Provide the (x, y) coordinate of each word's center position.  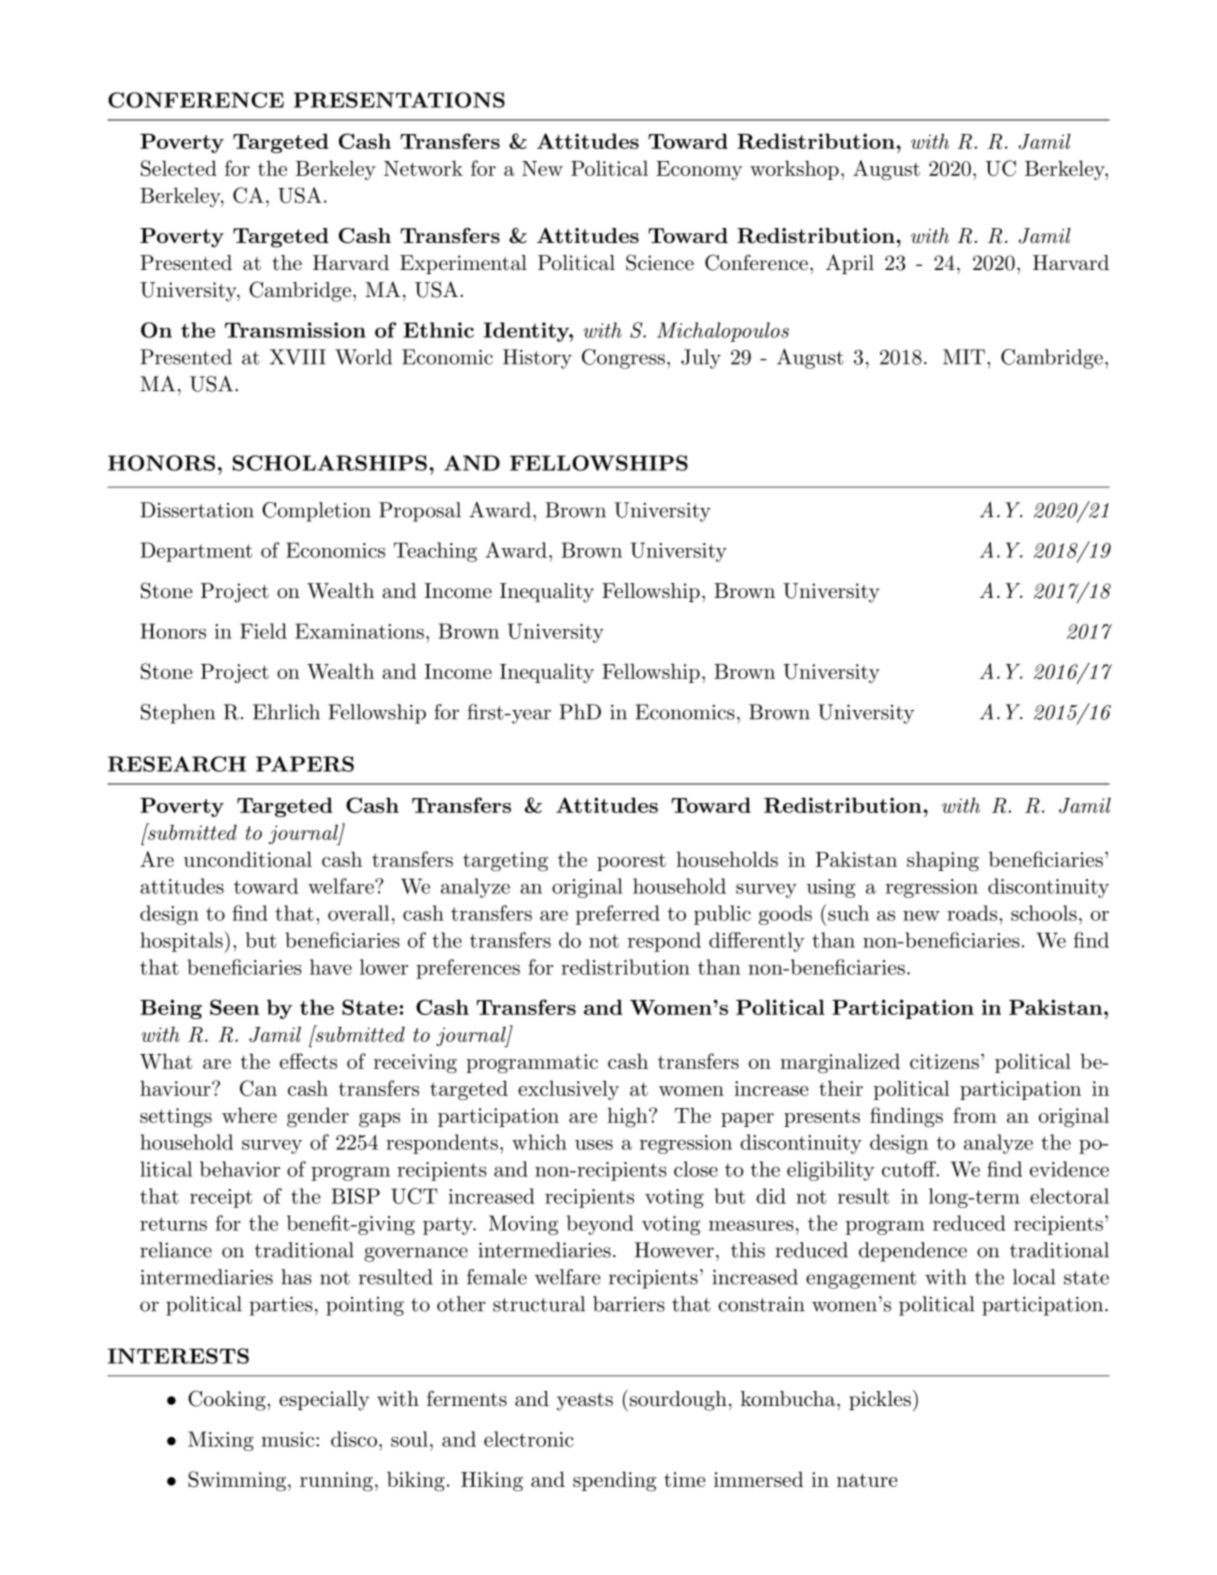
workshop (794, 170)
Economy (699, 170)
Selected (179, 168)
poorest (631, 862)
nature (867, 1480)
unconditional (248, 859)
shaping (943, 861)
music (289, 1439)
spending (614, 1481)
